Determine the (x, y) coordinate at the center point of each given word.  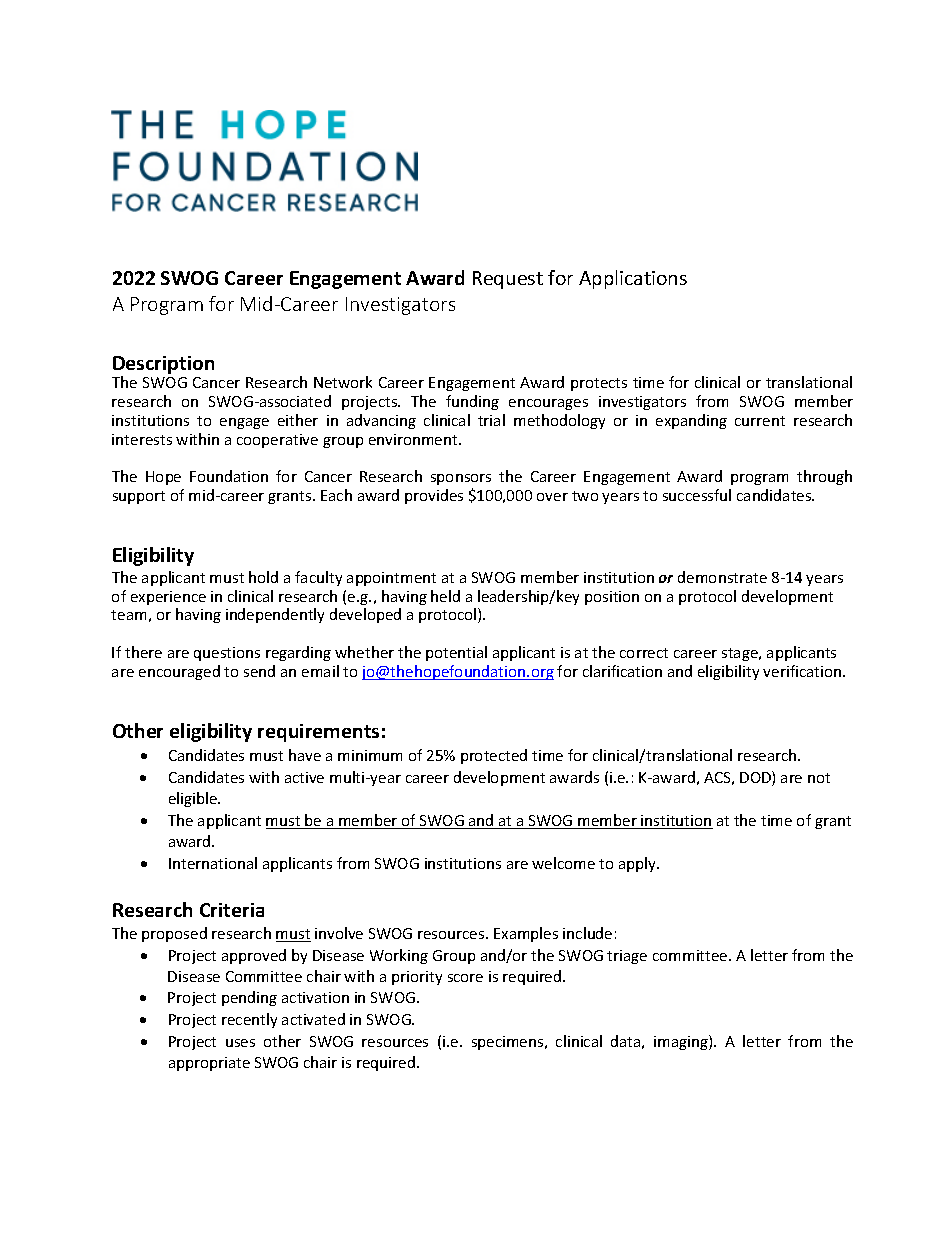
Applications (633, 279)
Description (163, 366)
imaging (682, 1042)
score (465, 978)
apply (638, 864)
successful (697, 495)
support (139, 497)
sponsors (461, 479)
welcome (563, 863)
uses (240, 1043)
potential (456, 653)
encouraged (179, 672)
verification (803, 671)
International (213, 863)
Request (508, 280)
